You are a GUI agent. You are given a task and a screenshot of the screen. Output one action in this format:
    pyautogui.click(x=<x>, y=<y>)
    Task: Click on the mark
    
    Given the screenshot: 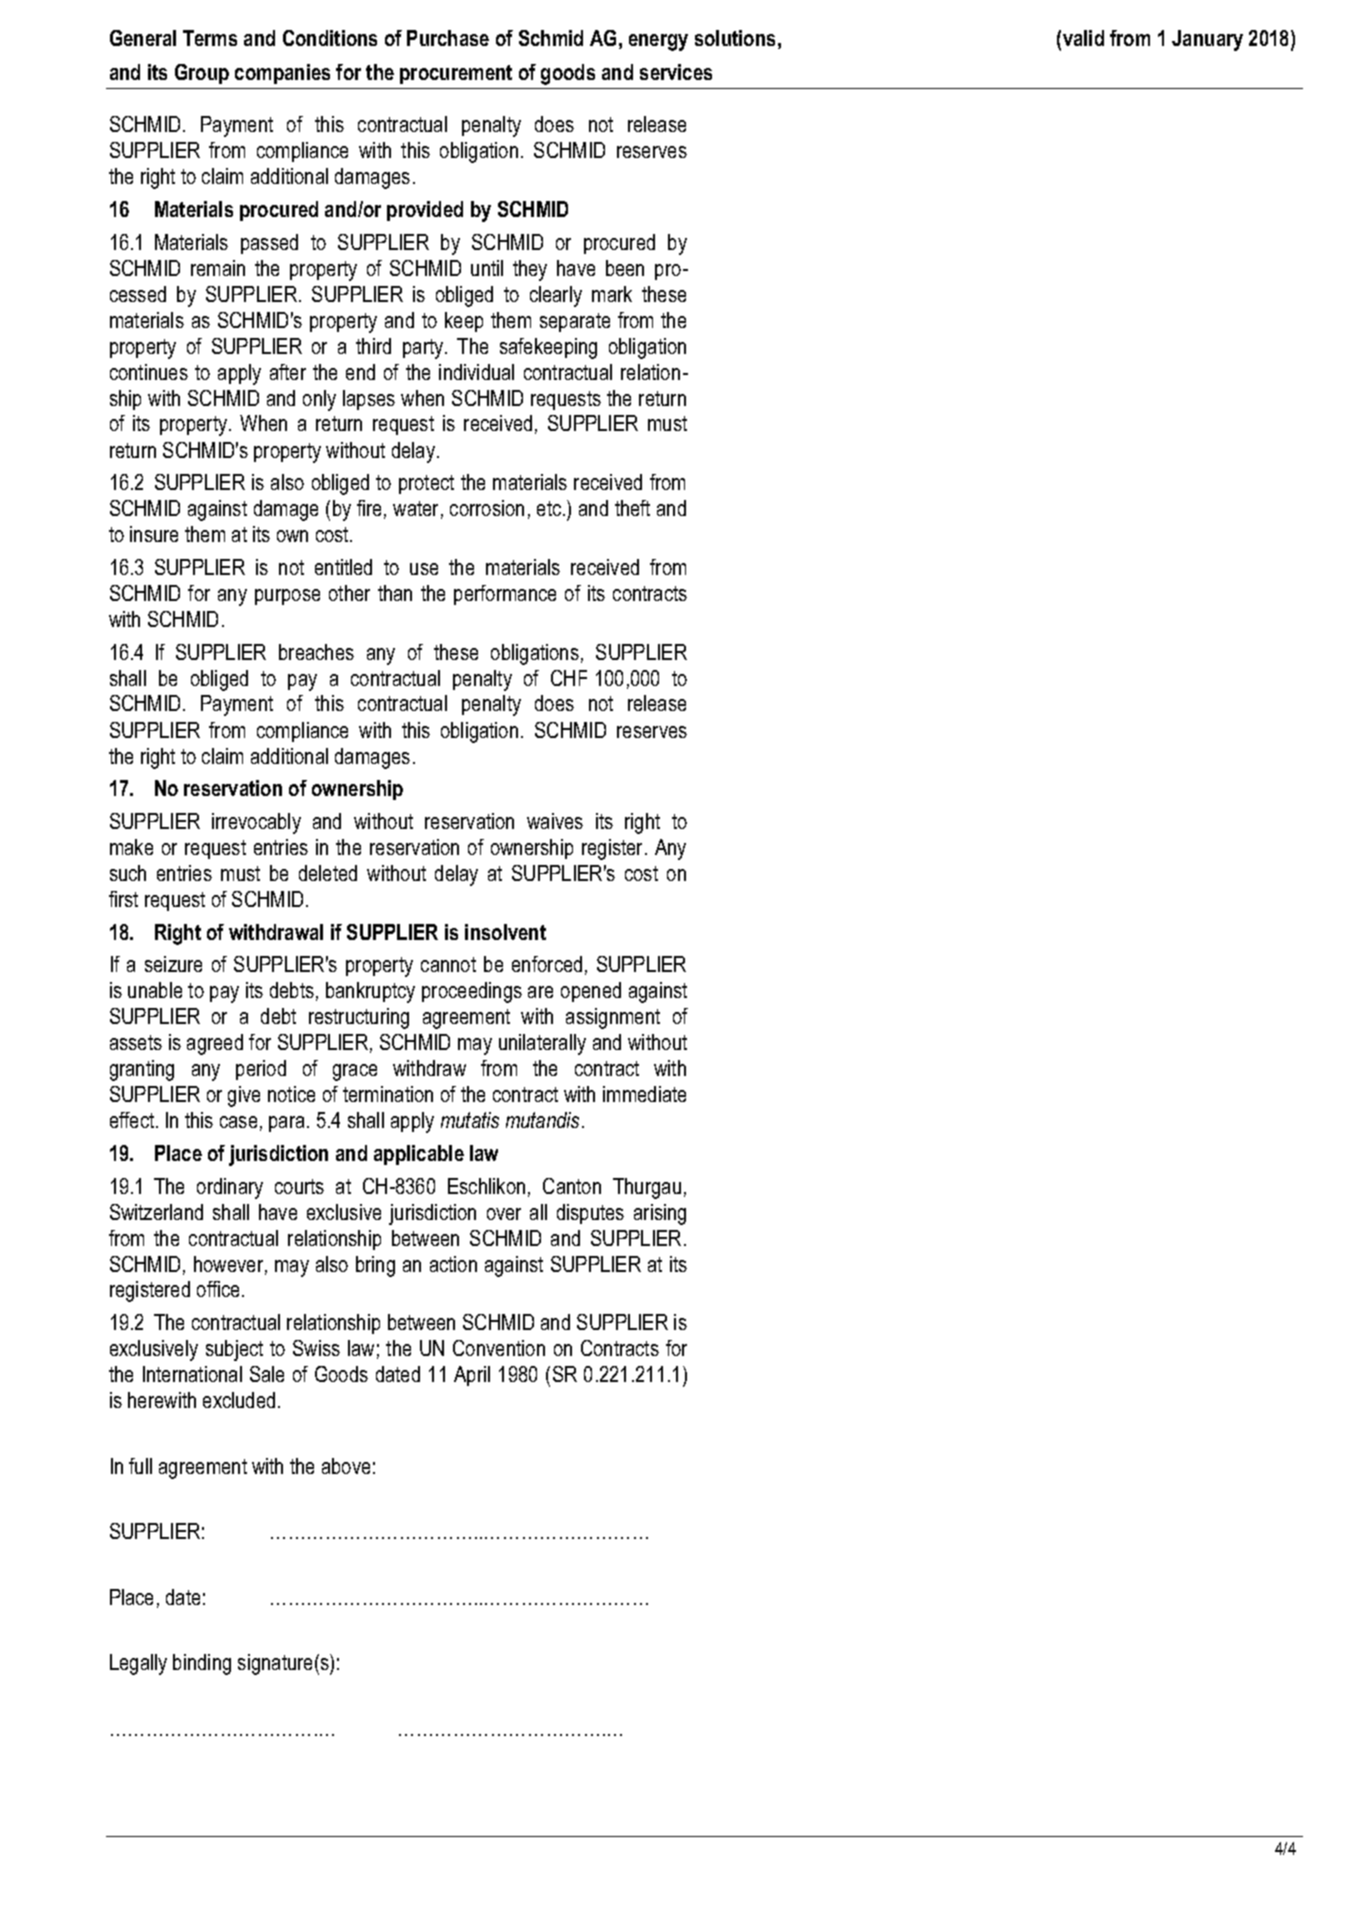 What is the action you would take?
    pyautogui.click(x=612, y=294)
